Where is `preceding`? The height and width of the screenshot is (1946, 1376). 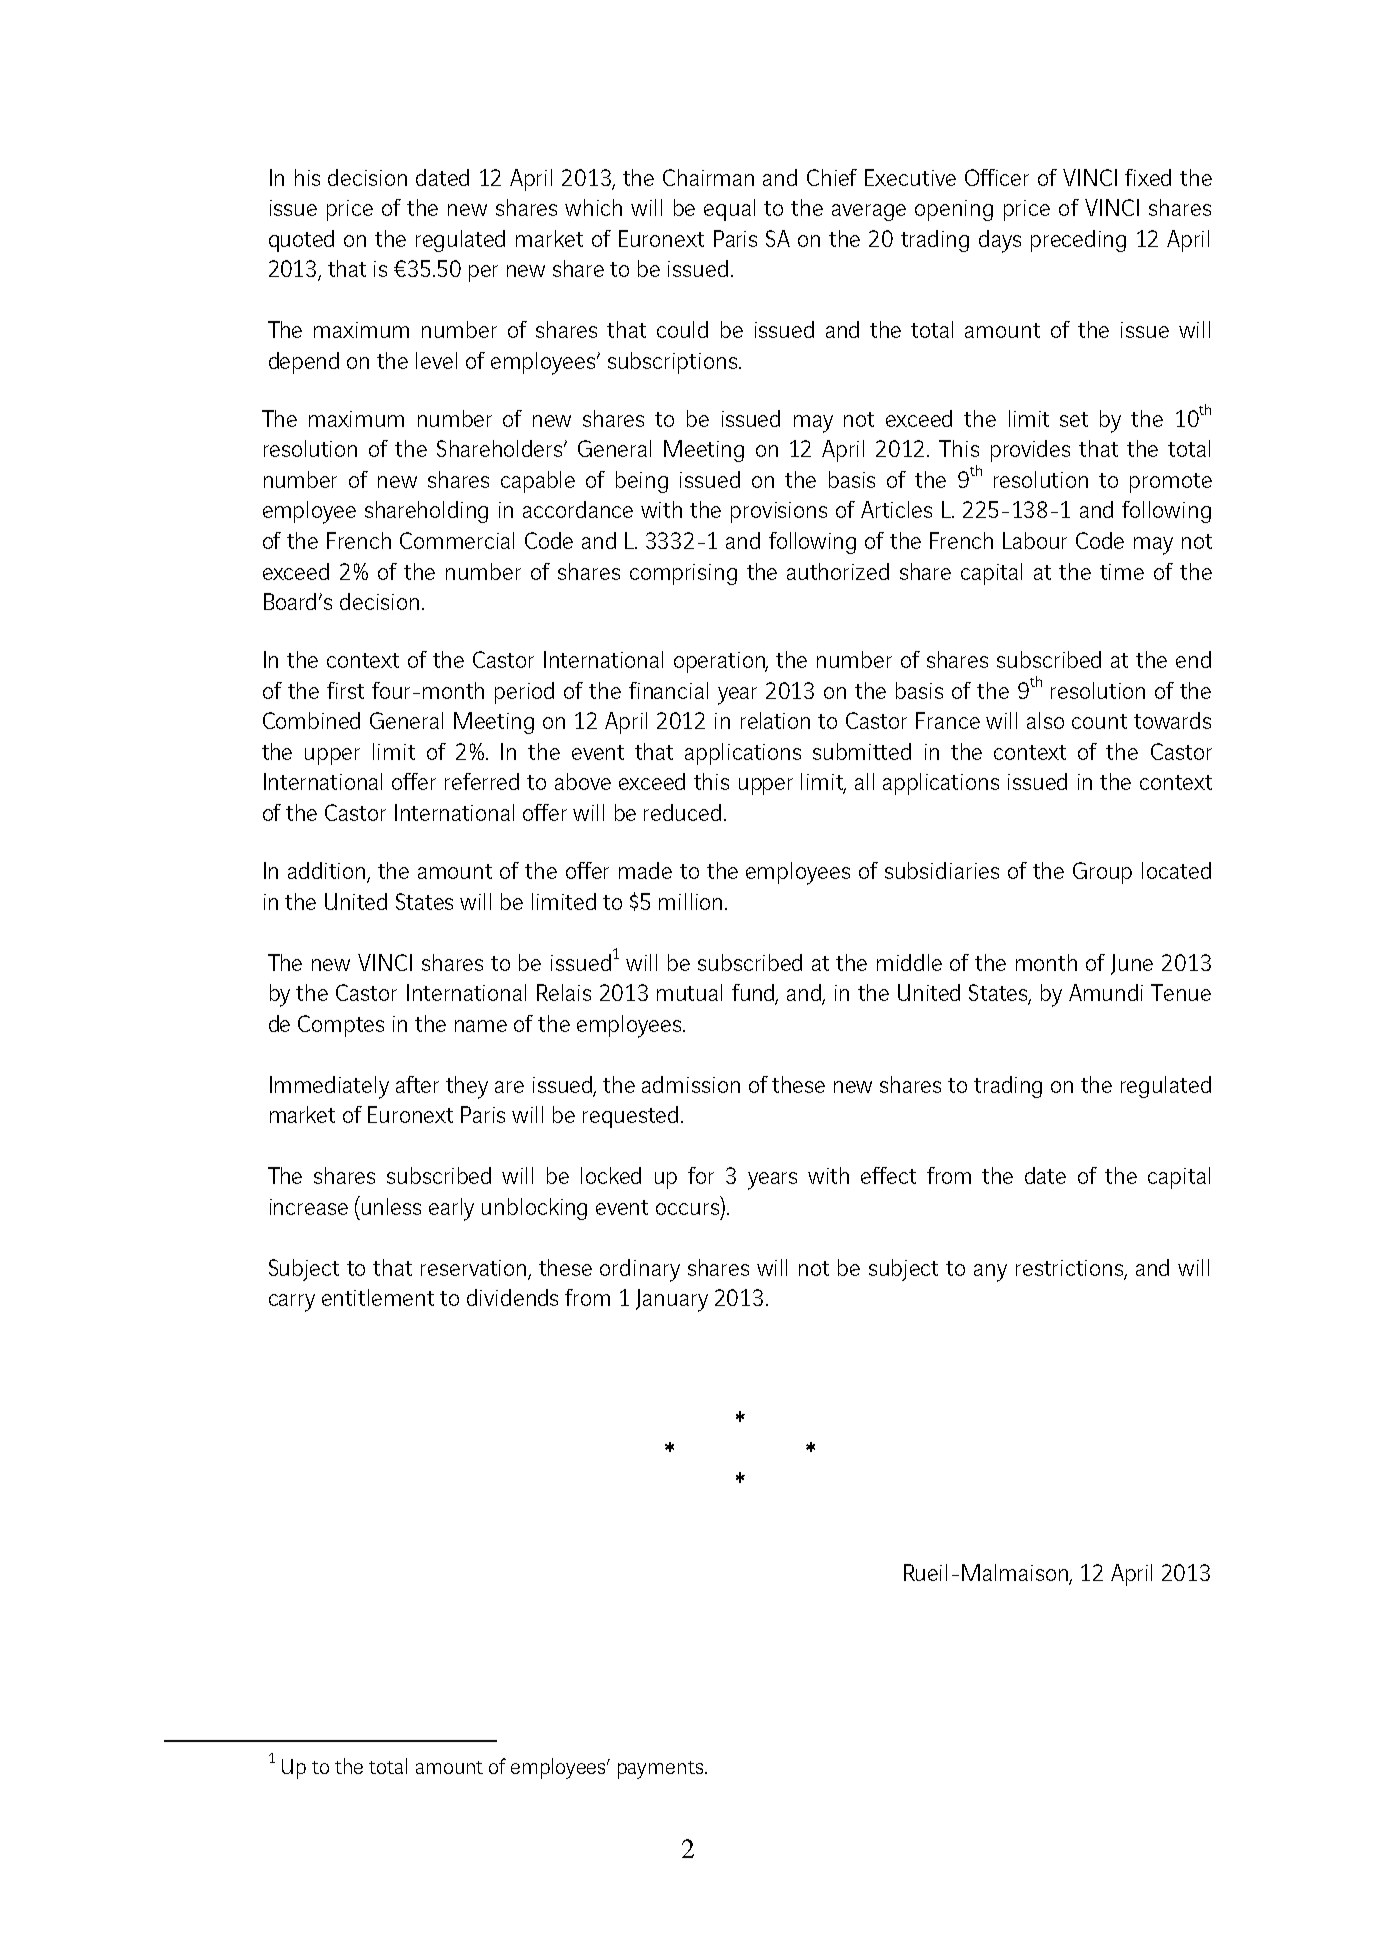 preceding is located at coordinates (1078, 241).
